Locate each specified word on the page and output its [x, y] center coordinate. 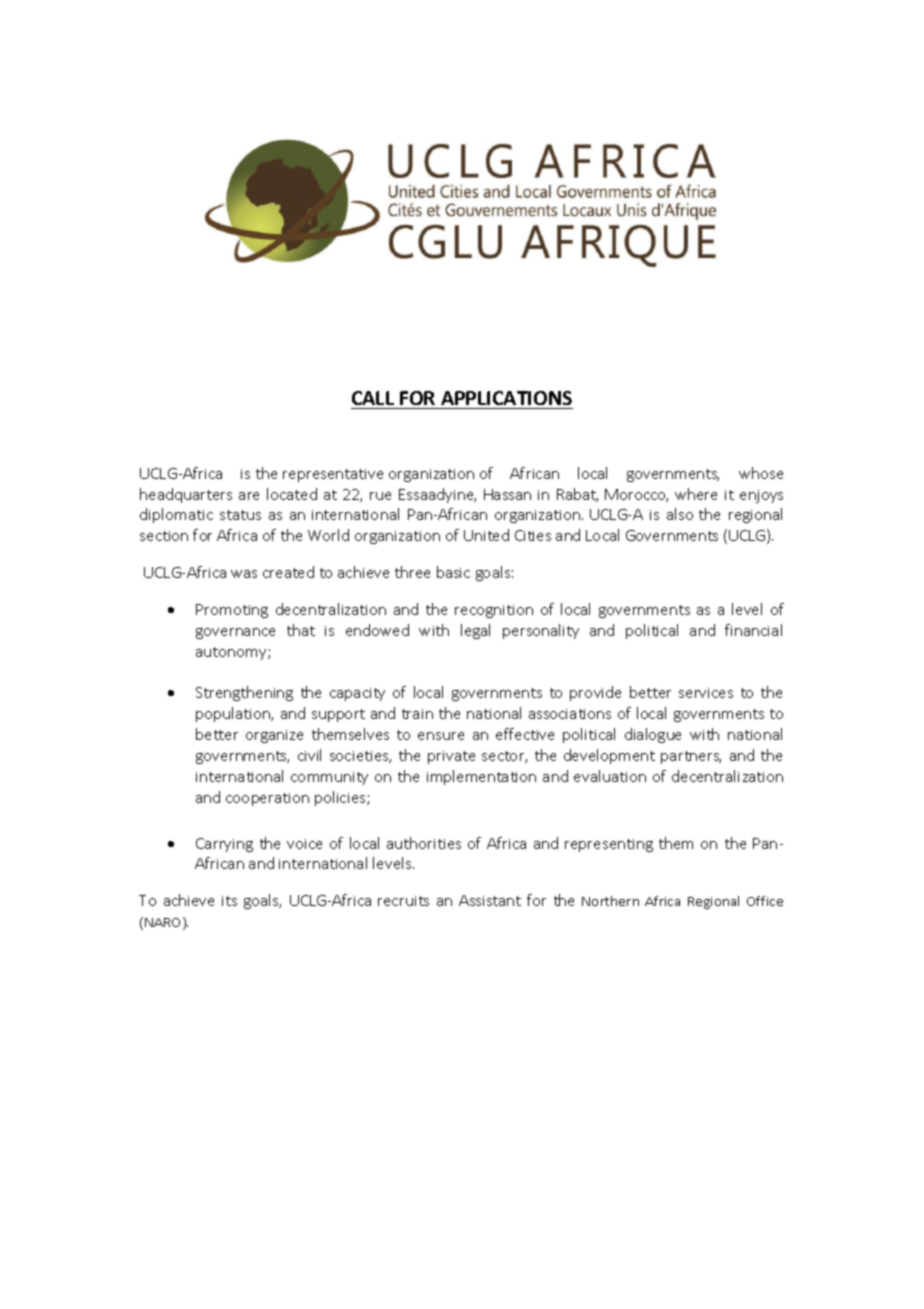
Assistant [490, 900]
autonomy [232, 653]
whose [761, 473]
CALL [373, 398]
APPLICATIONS [506, 398]
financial [753, 630]
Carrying [224, 845]
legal [475, 631]
